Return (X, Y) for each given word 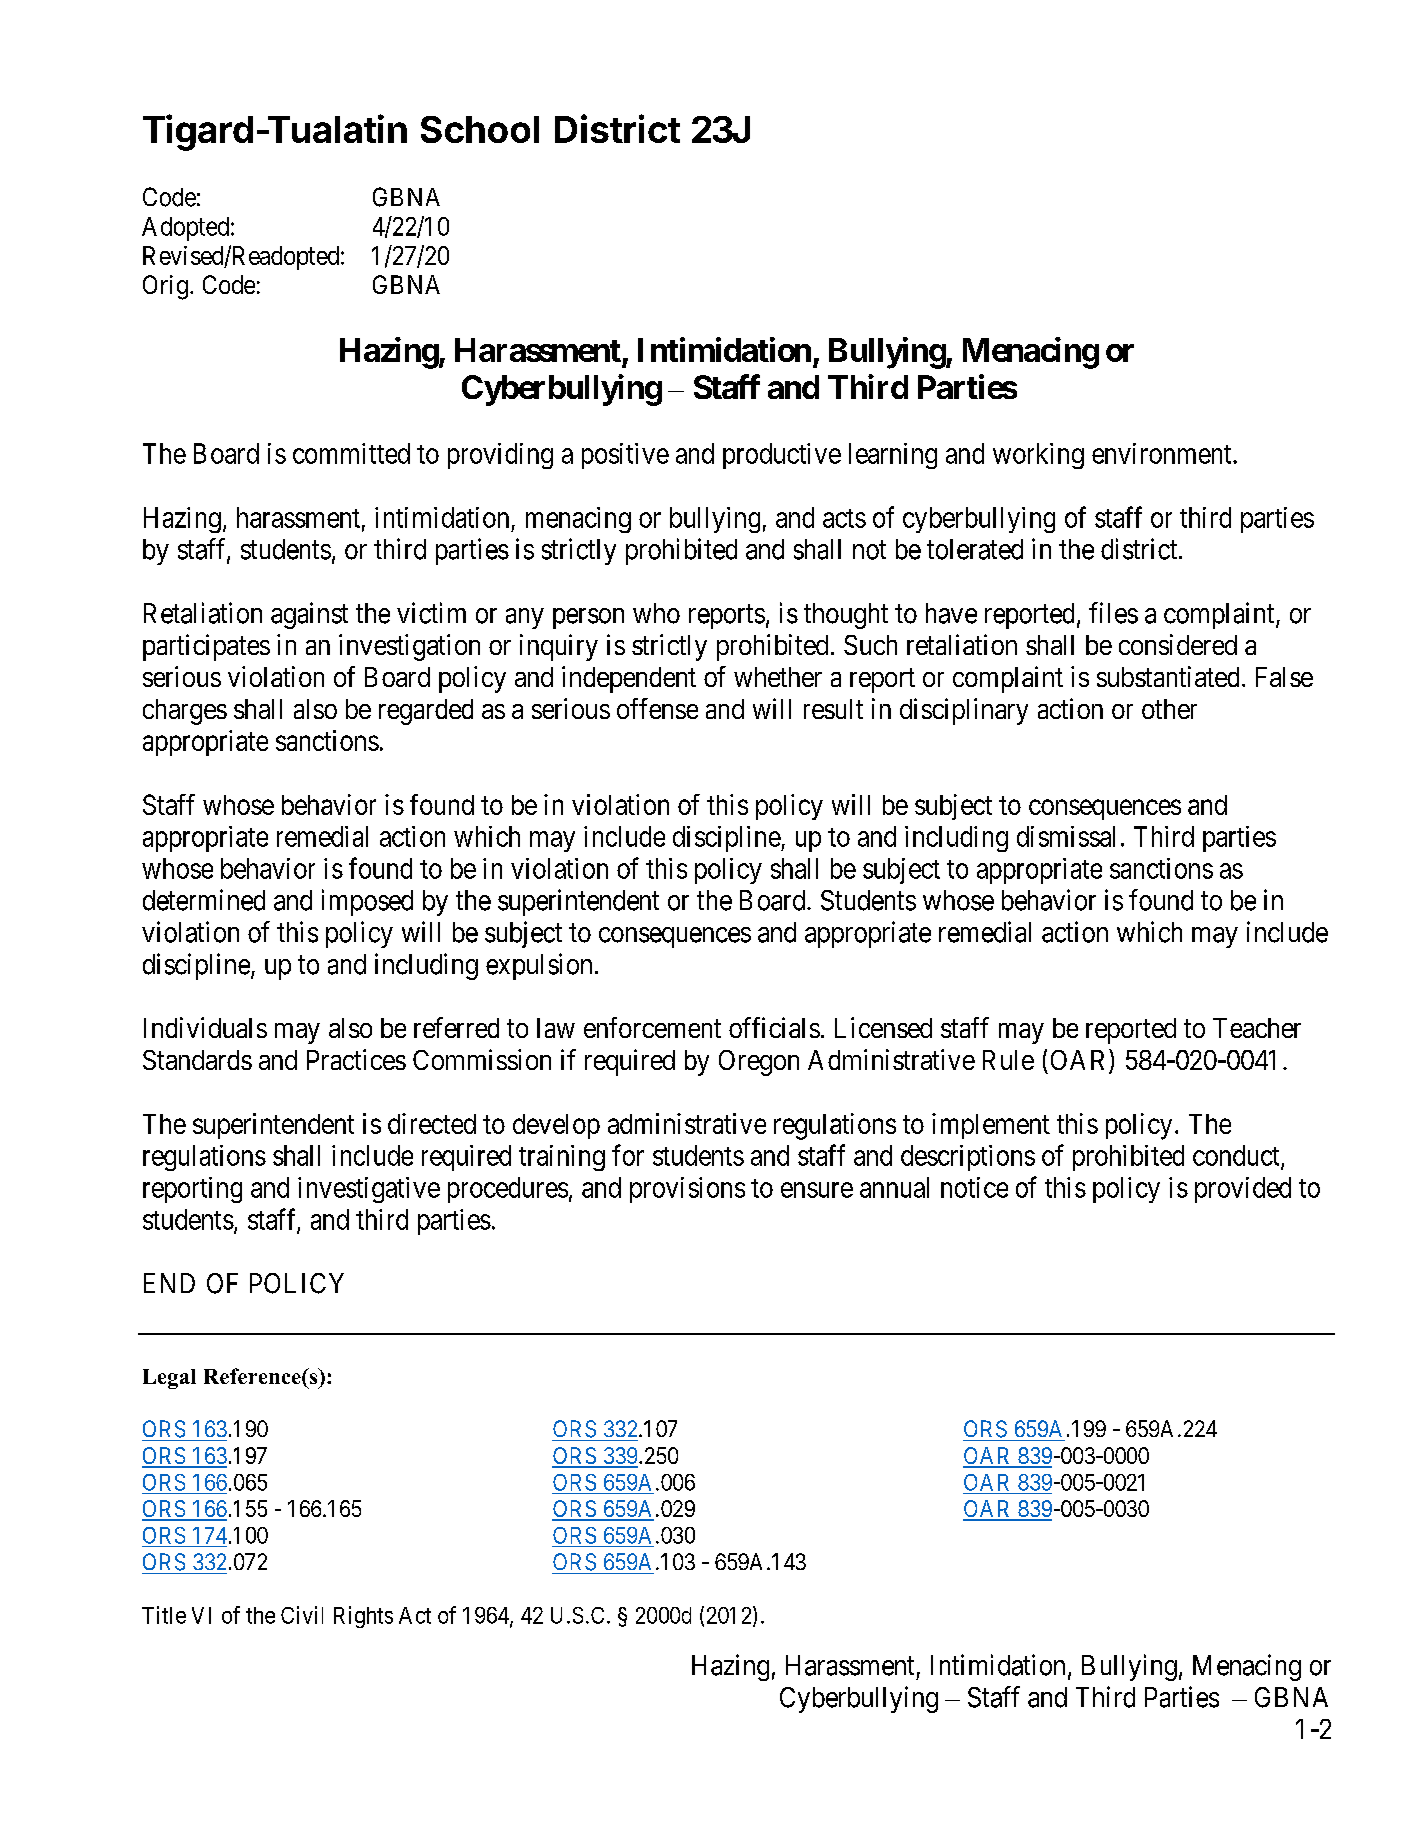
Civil (302, 1615)
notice (974, 1187)
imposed (367, 902)
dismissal (1066, 836)
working (1038, 456)
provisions (687, 1190)
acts (844, 518)
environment (1163, 453)
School (480, 129)
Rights (363, 1617)
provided (1243, 1190)
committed (351, 453)
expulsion (539, 966)
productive (782, 456)
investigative (369, 1190)
